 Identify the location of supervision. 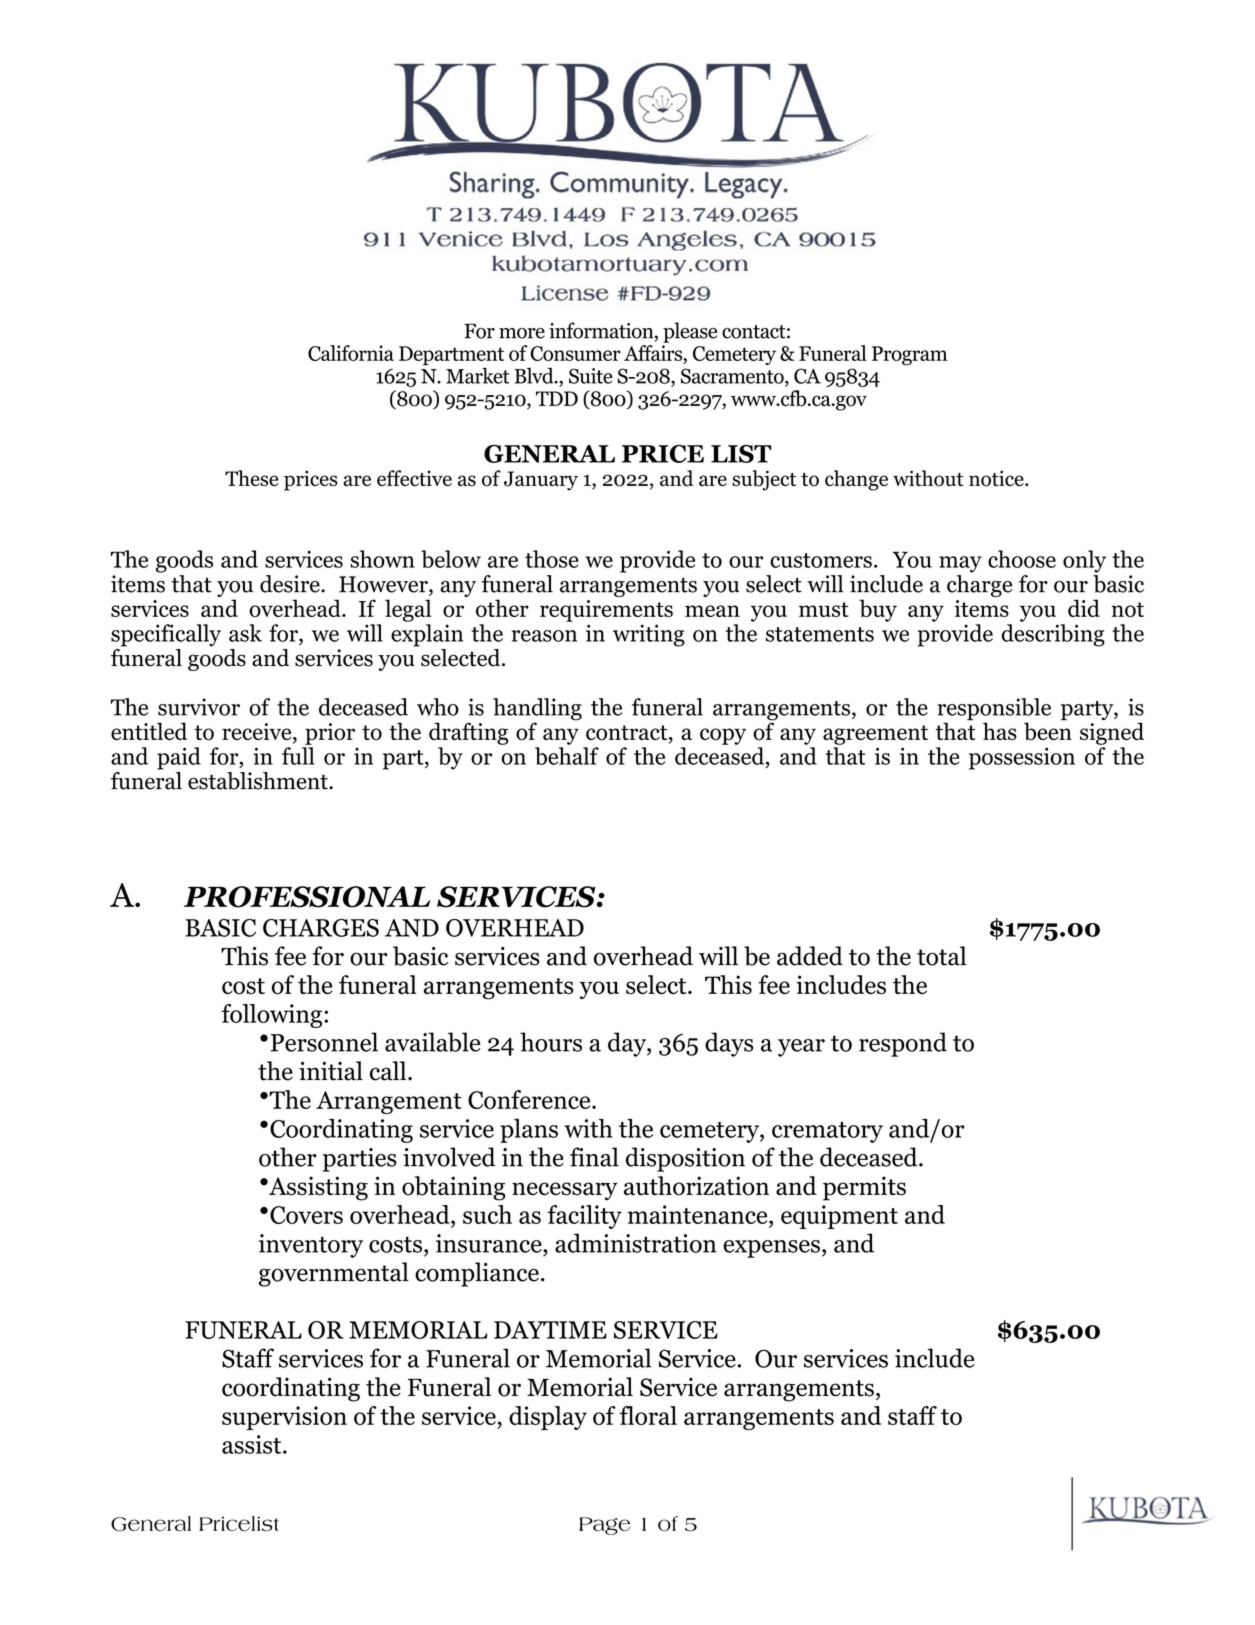
(284, 1418).
